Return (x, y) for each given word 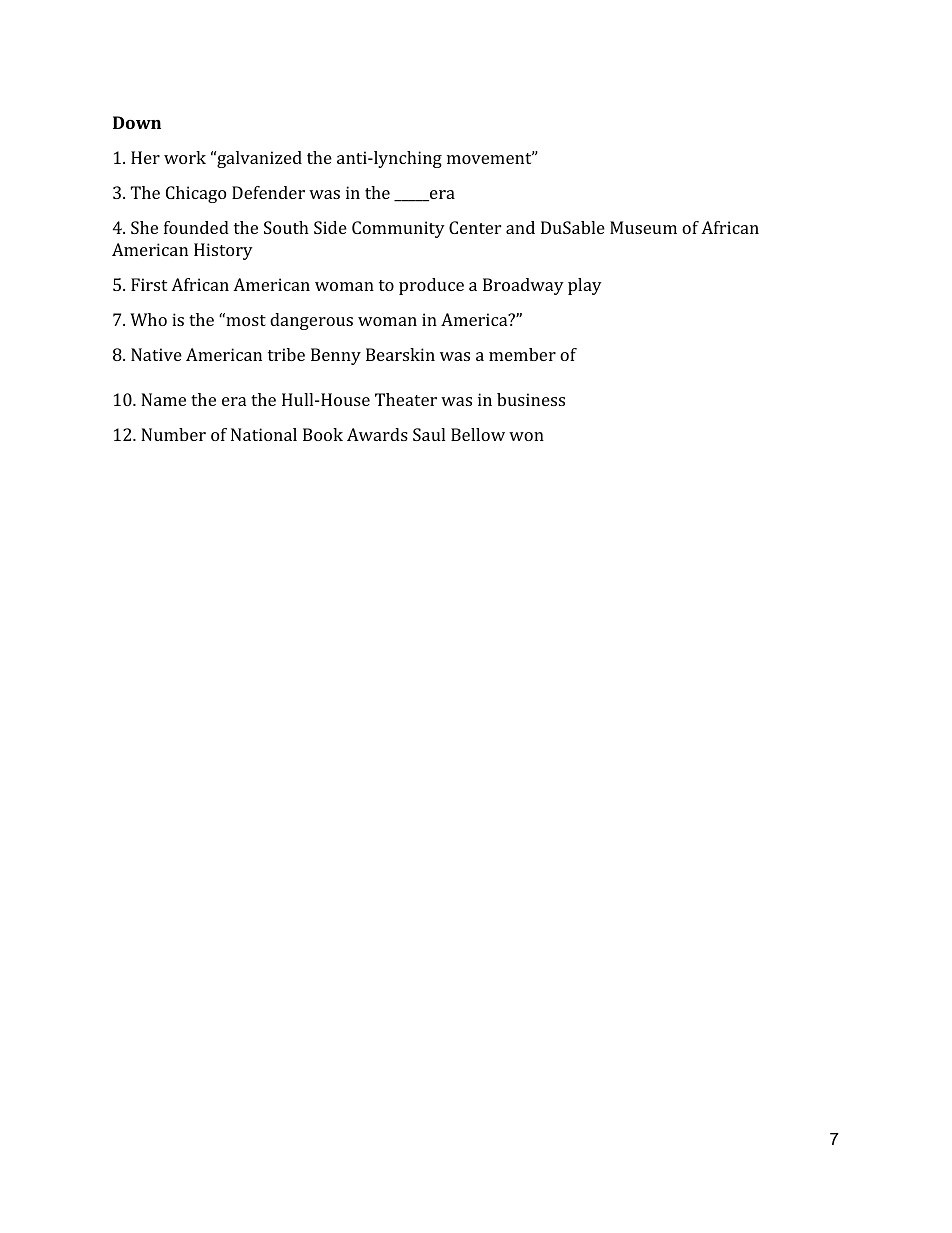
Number (173, 434)
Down (137, 122)
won (526, 436)
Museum (643, 227)
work (185, 157)
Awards (377, 434)
